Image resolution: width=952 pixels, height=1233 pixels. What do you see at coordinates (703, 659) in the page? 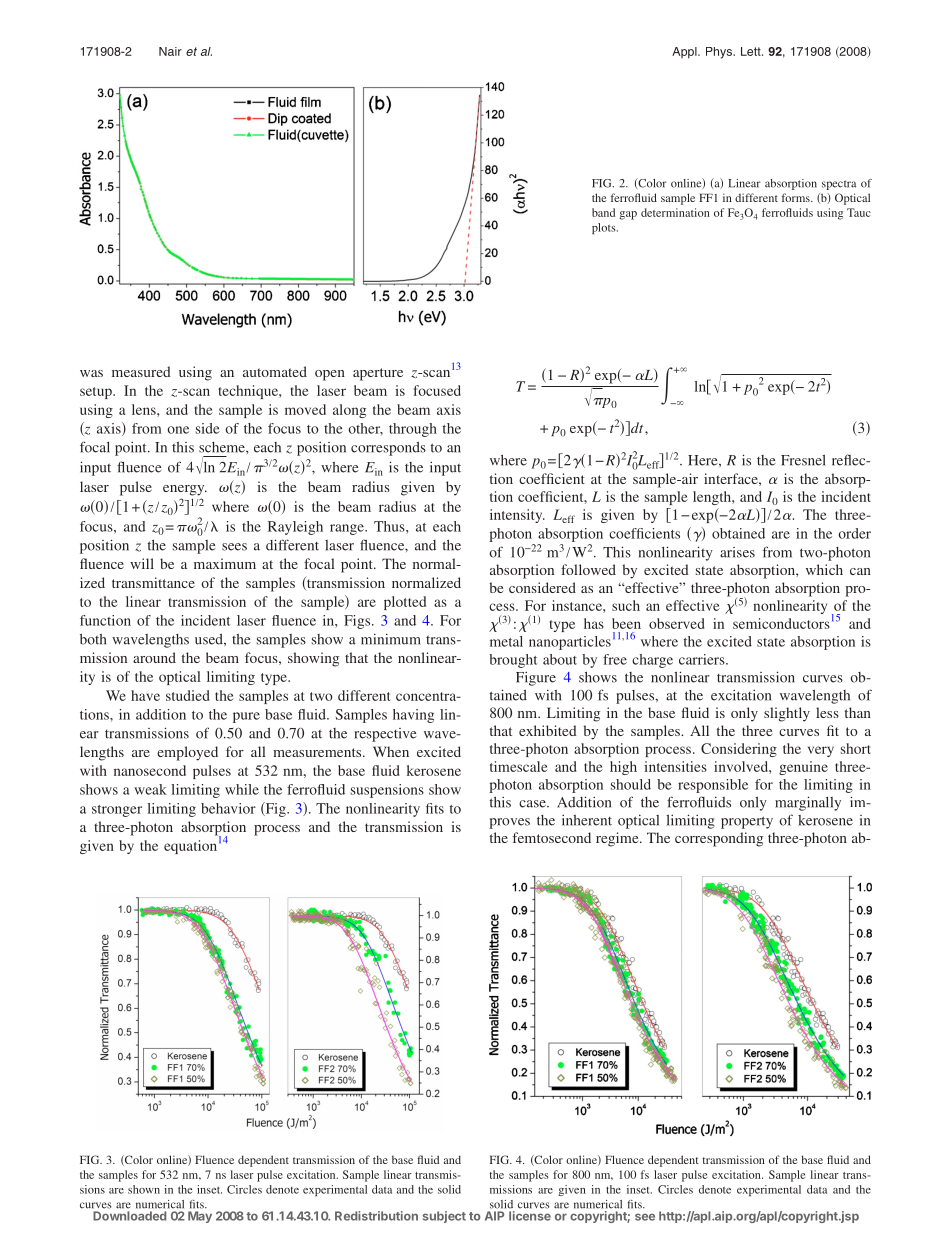
I see `carriers` at bounding box center [703, 659].
